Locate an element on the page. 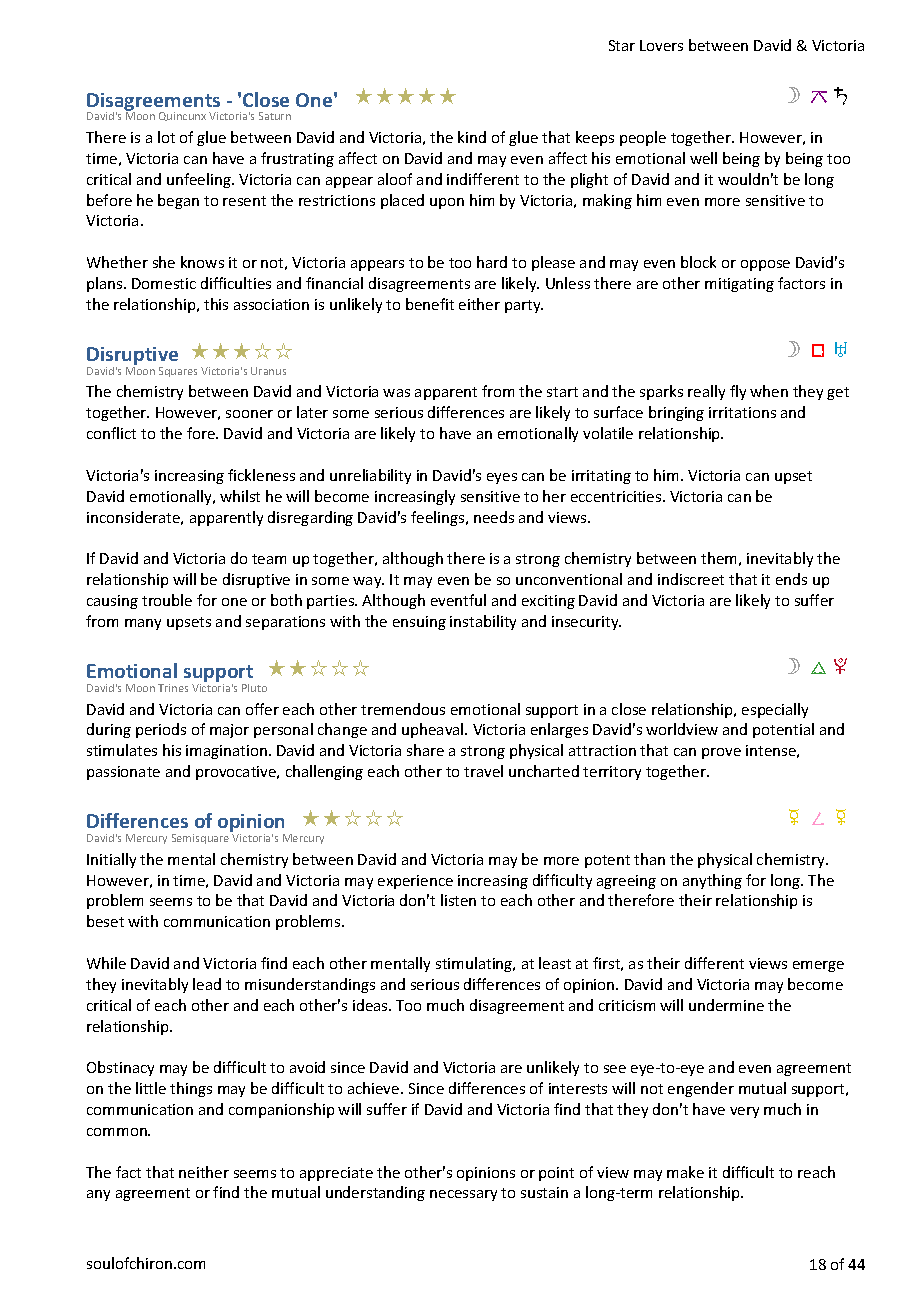 This page has height=1308, width=924. instability is located at coordinates (483, 622).
